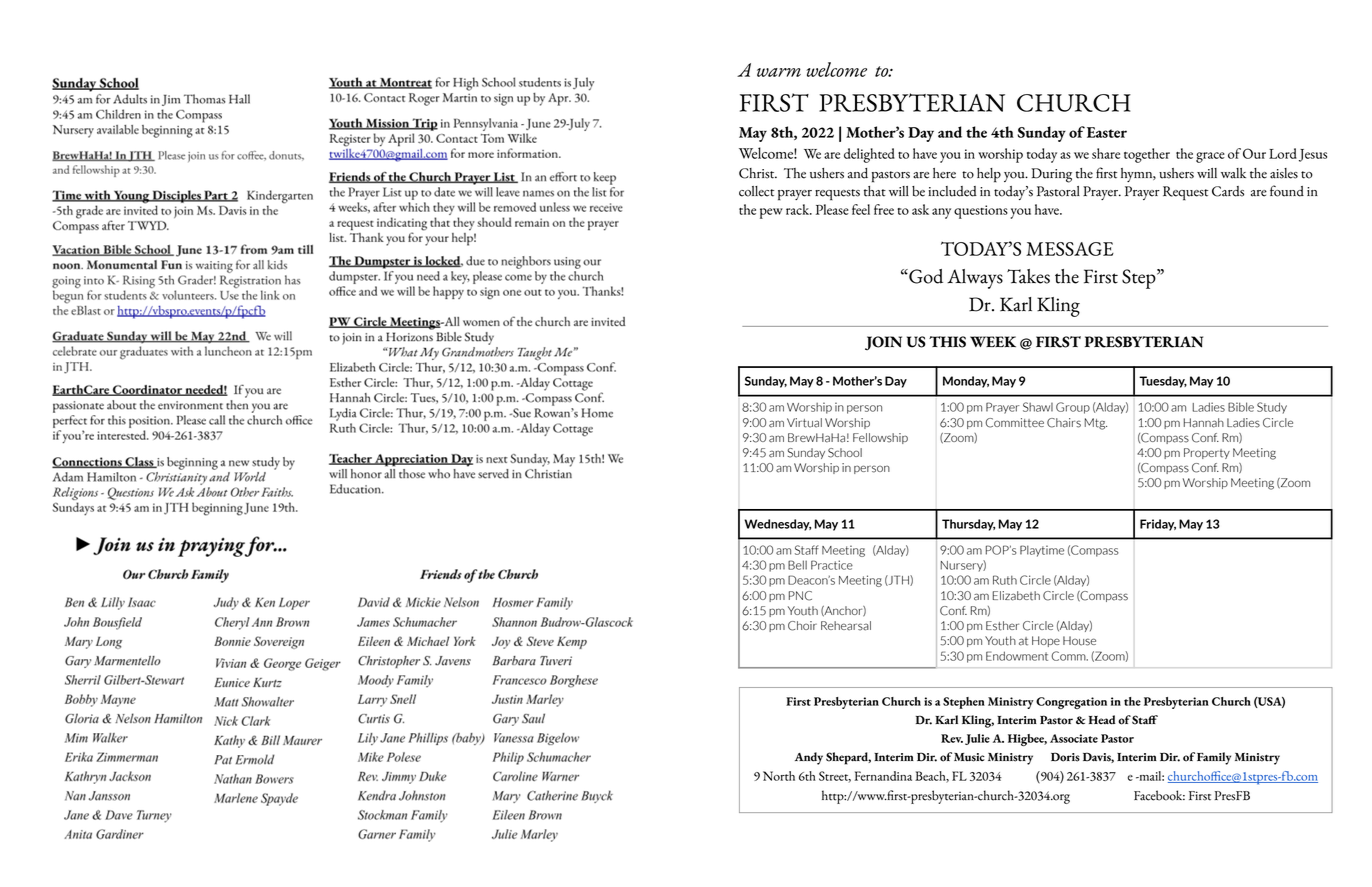 This screenshot has height=887, width=1372. What do you see at coordinates (1038, 407) in the screenshot?
I see `Shawl` at bounding box center [1038, 407].
